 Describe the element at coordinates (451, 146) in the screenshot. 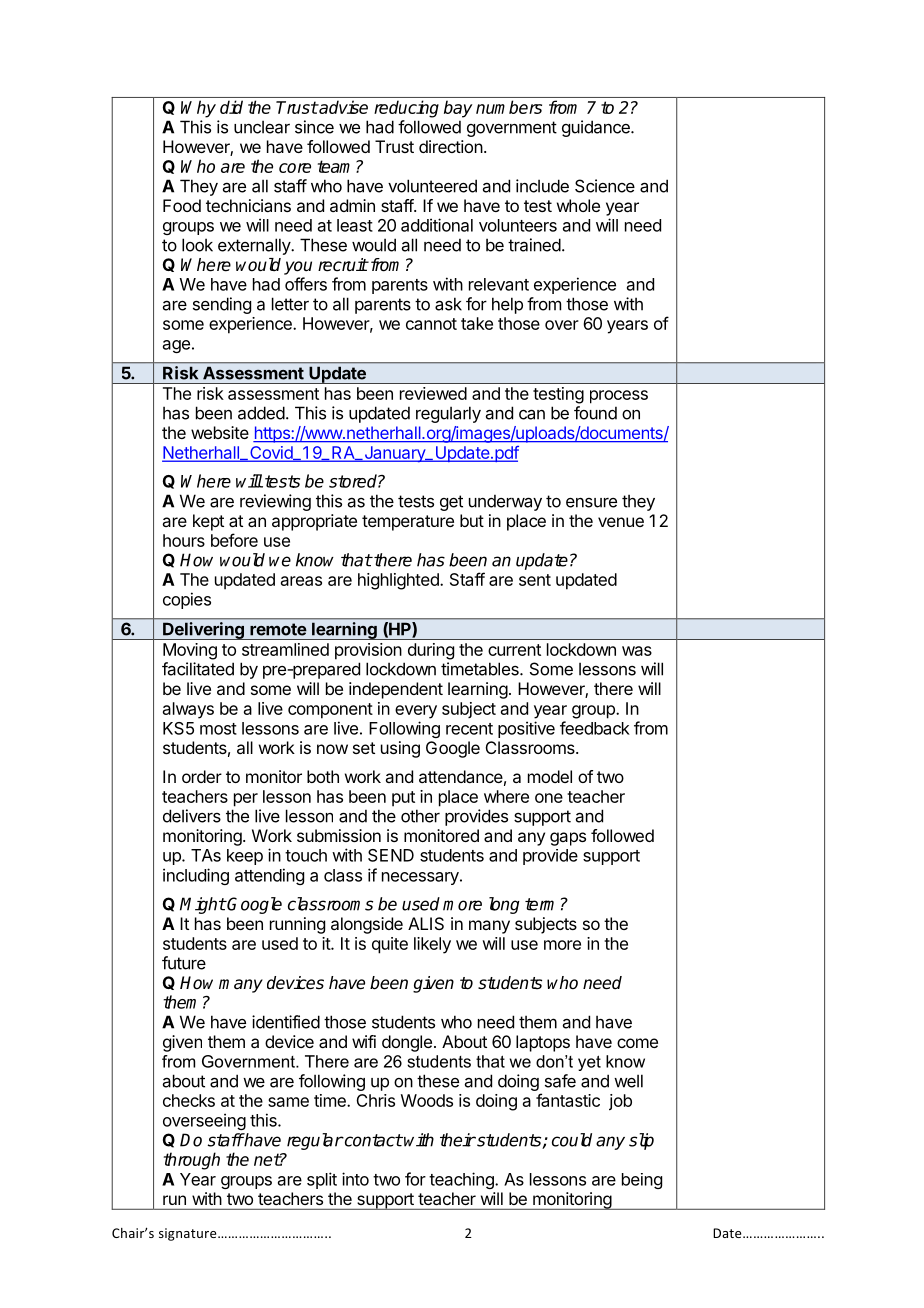

I see `direction` at that location.
